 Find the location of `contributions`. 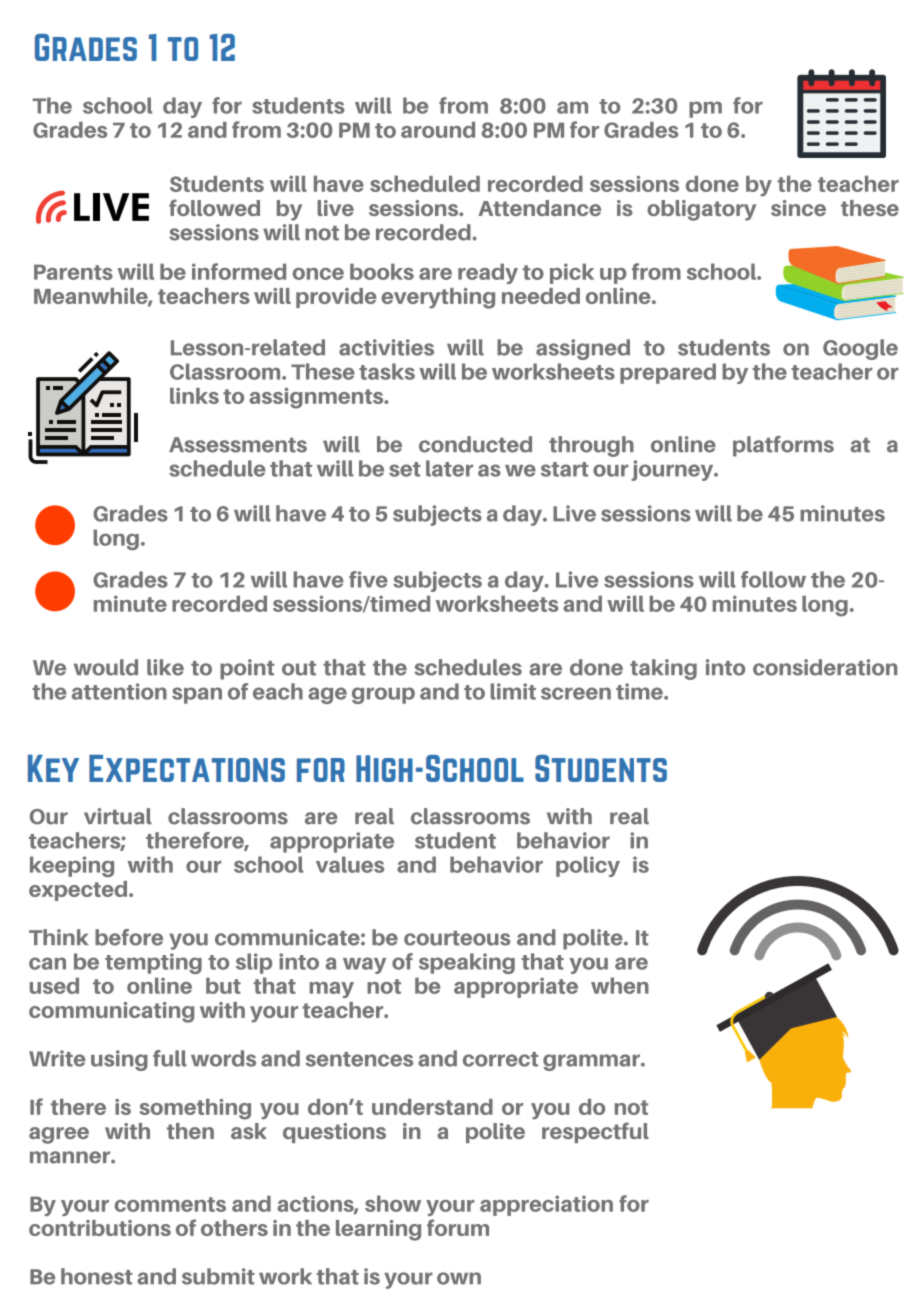

contributions is located at coordinates (100, 1228).
